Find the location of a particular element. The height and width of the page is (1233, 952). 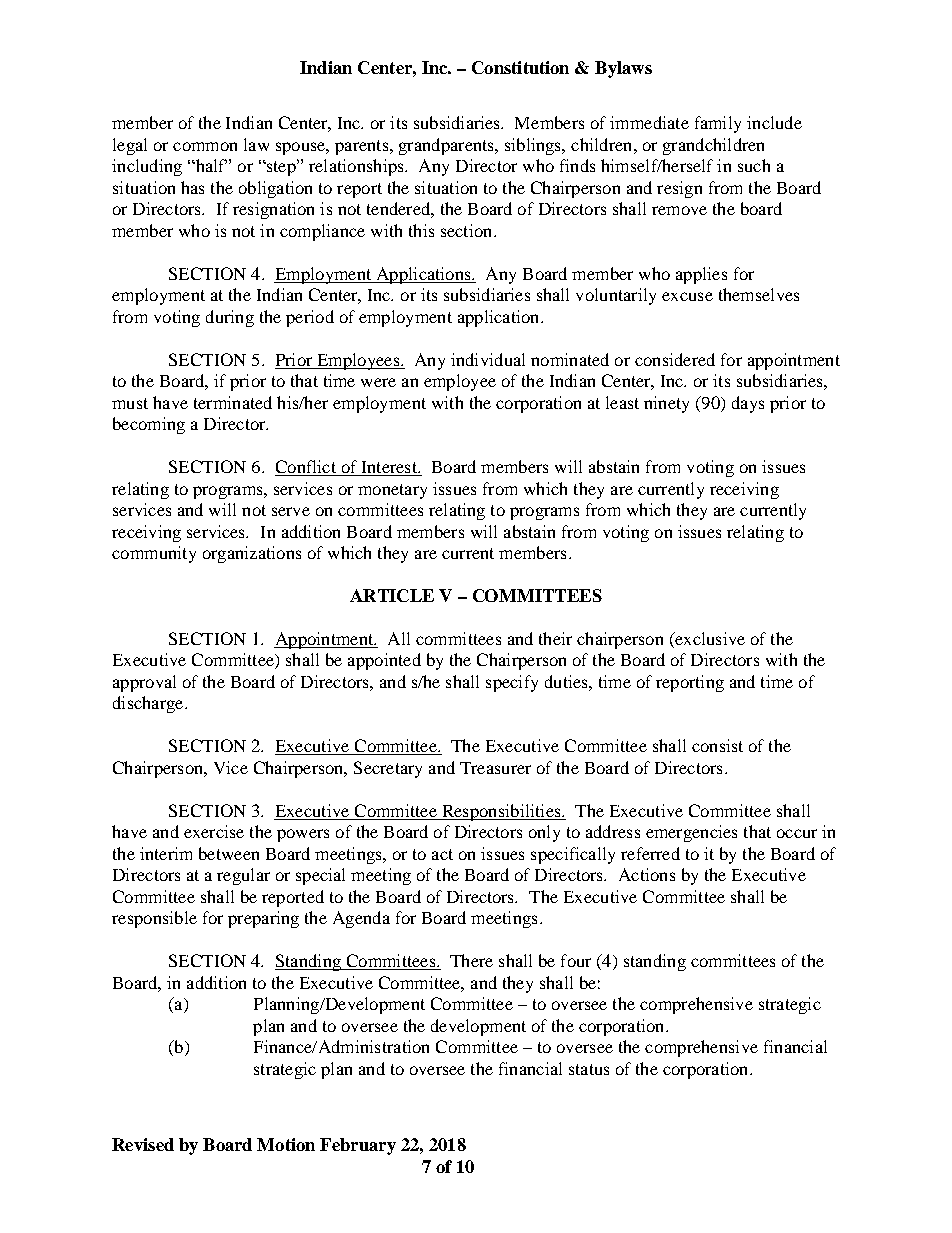

days is located at coordinates (748, 404).
